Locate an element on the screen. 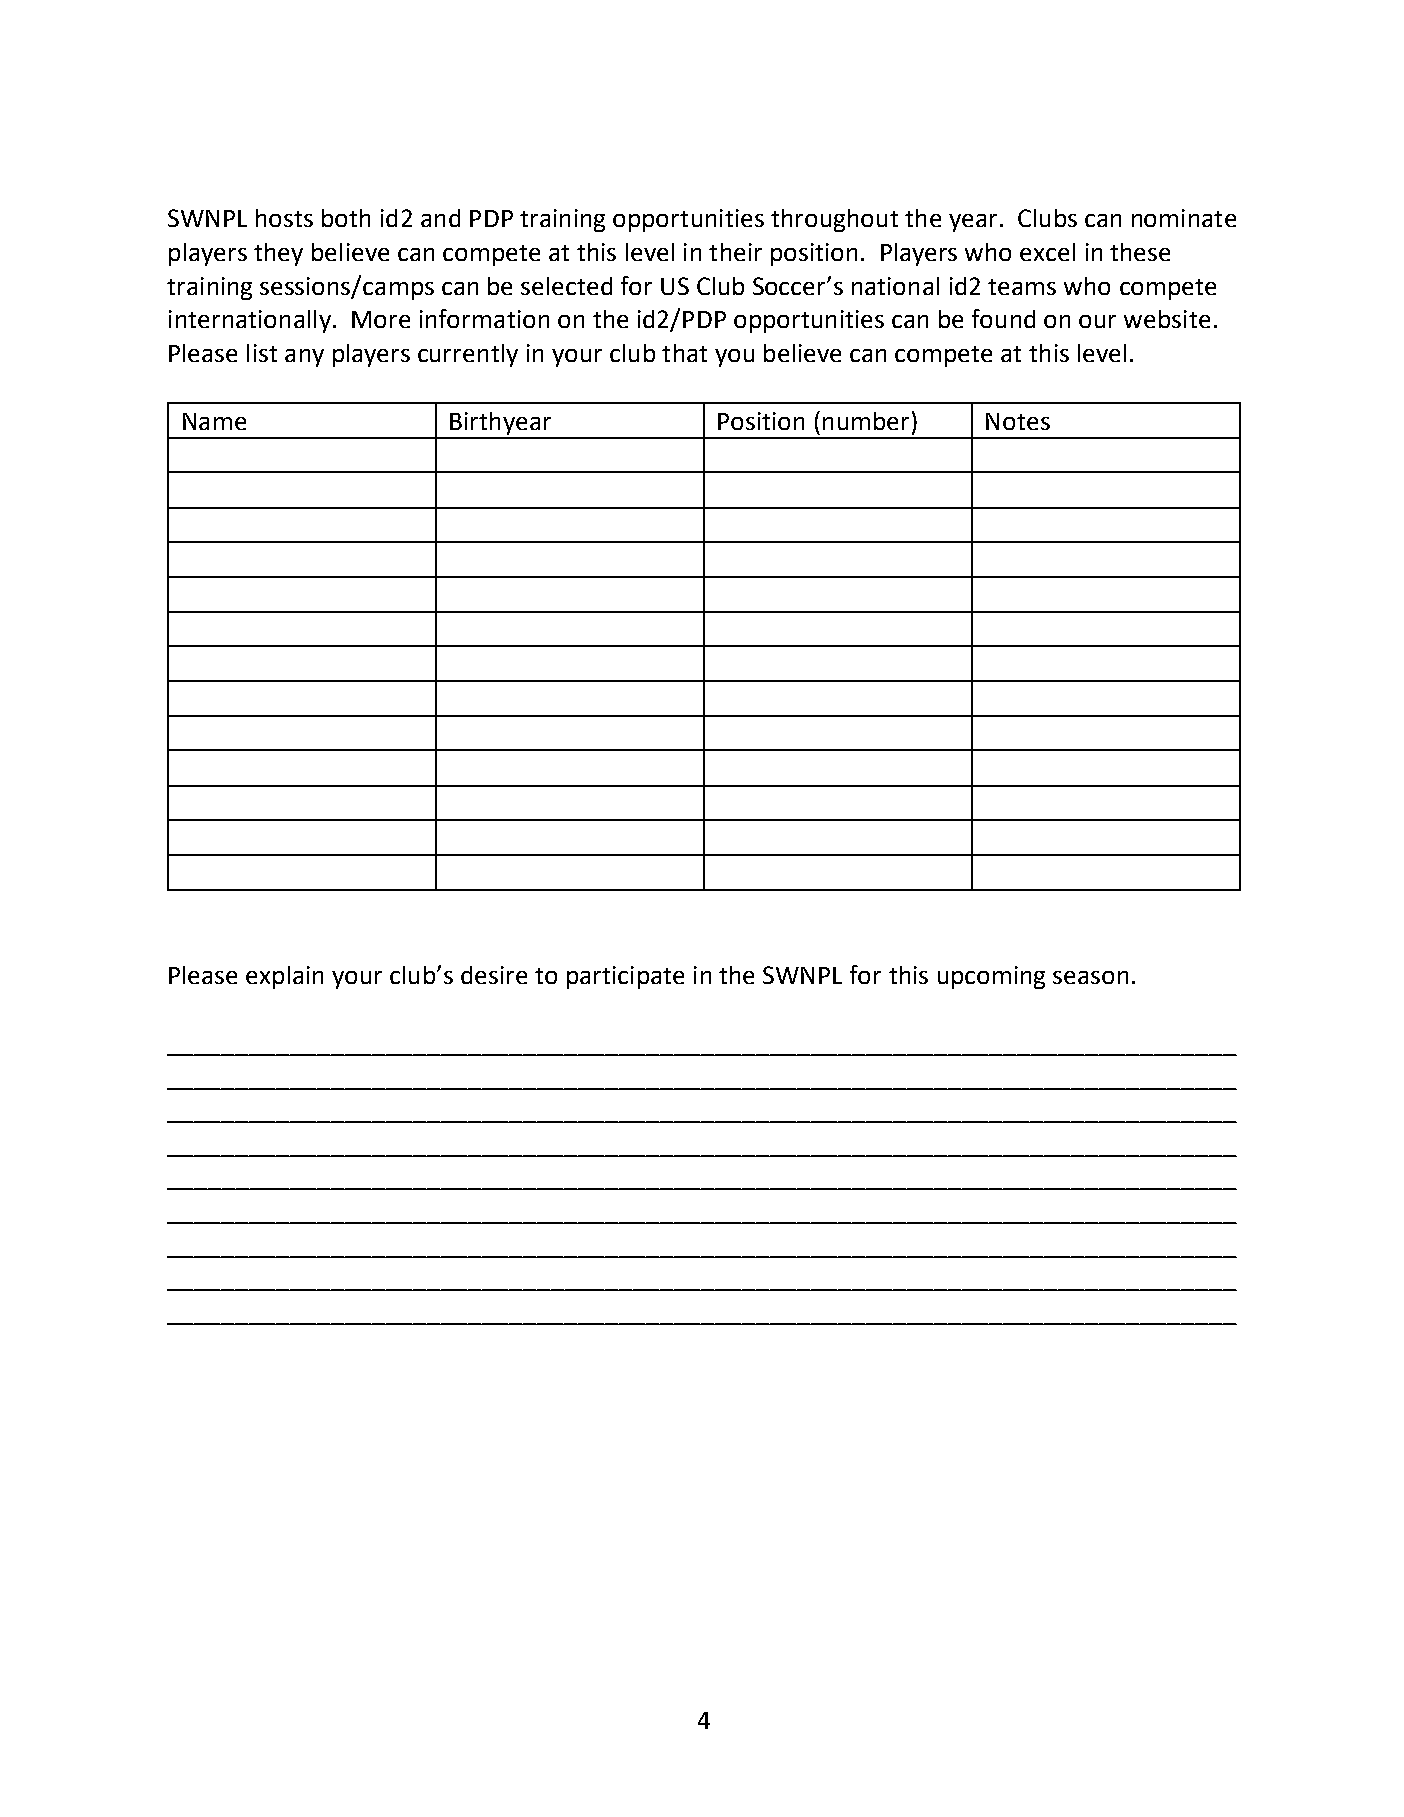  number is located at coordinates (866, 421).
